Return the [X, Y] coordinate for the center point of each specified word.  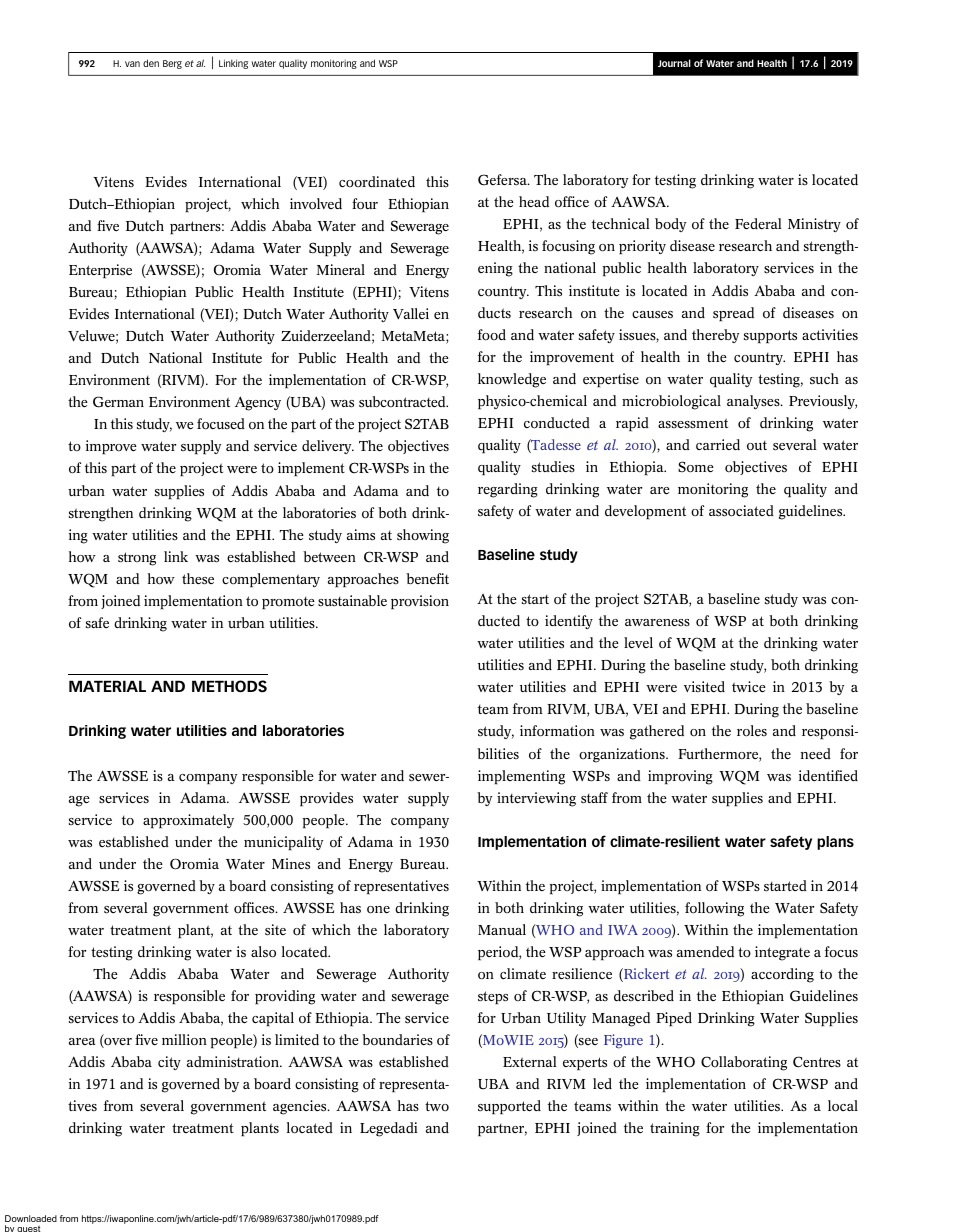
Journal [674, 63]
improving [680, 777]
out [757, 445]
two [437, 1106]
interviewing [536, 799]
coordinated [377, 182]
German [118, 402]
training [675, 1129]
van [132, 64]
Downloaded [31, 1218]
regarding [508, 490]
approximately [188, 821]
